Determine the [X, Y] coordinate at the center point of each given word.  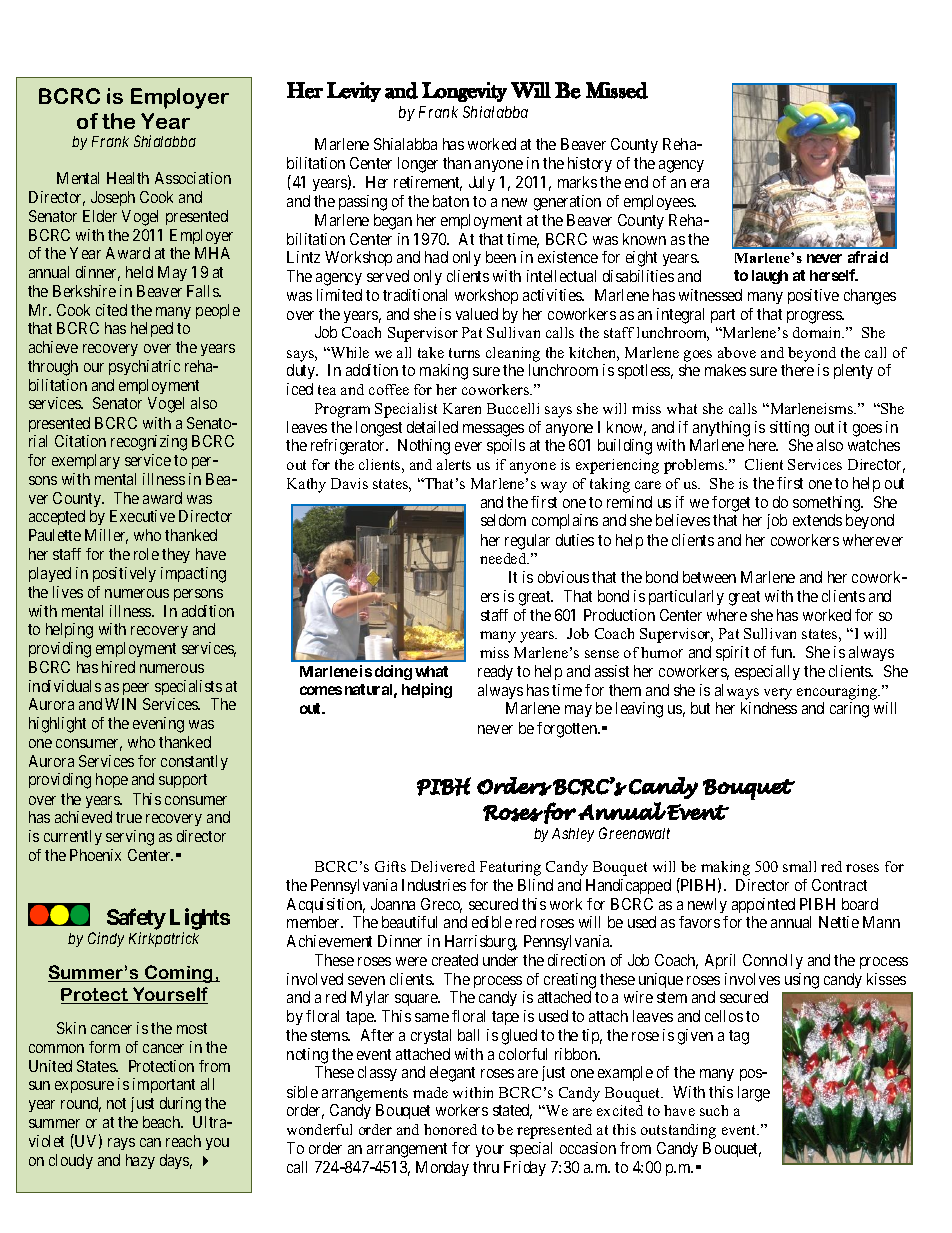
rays [121, 1144]
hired [118, 667]
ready [495, 672]
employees [659, 202]
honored [450, 1129]
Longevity [464, 92]
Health [128, 178]
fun [783, 652]
